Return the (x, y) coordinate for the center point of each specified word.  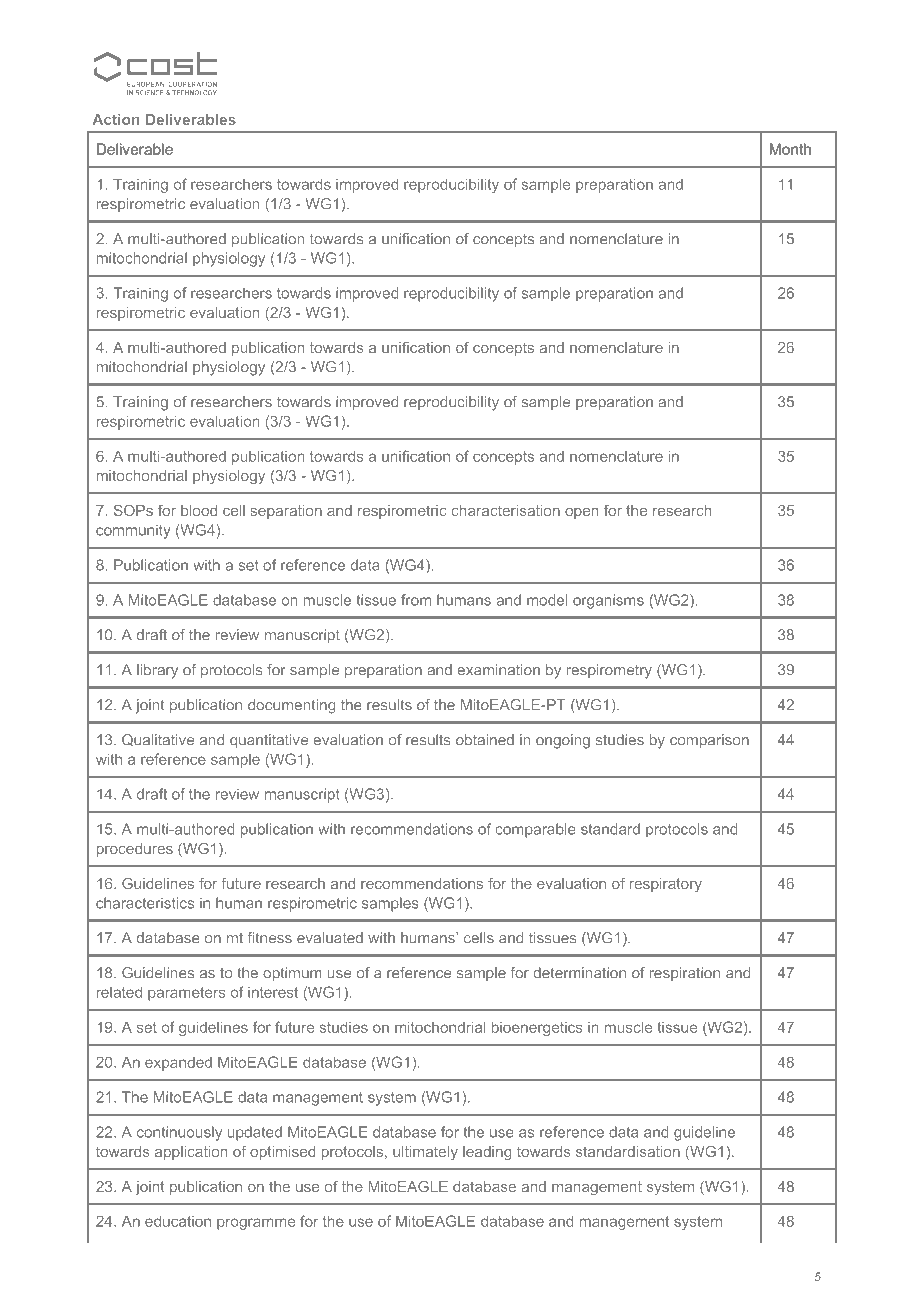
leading (487, 1153)
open (581, 513)
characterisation (505, 510)
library (157, 671)
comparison (709, 741)
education (178, 1221)
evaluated (330, 938)
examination (498, 670)
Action (116, 119)
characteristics (145, 903)
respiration (685, 974)
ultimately (425, 1153)
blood (199, 510)
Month (790, 149)
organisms (608, 601)
